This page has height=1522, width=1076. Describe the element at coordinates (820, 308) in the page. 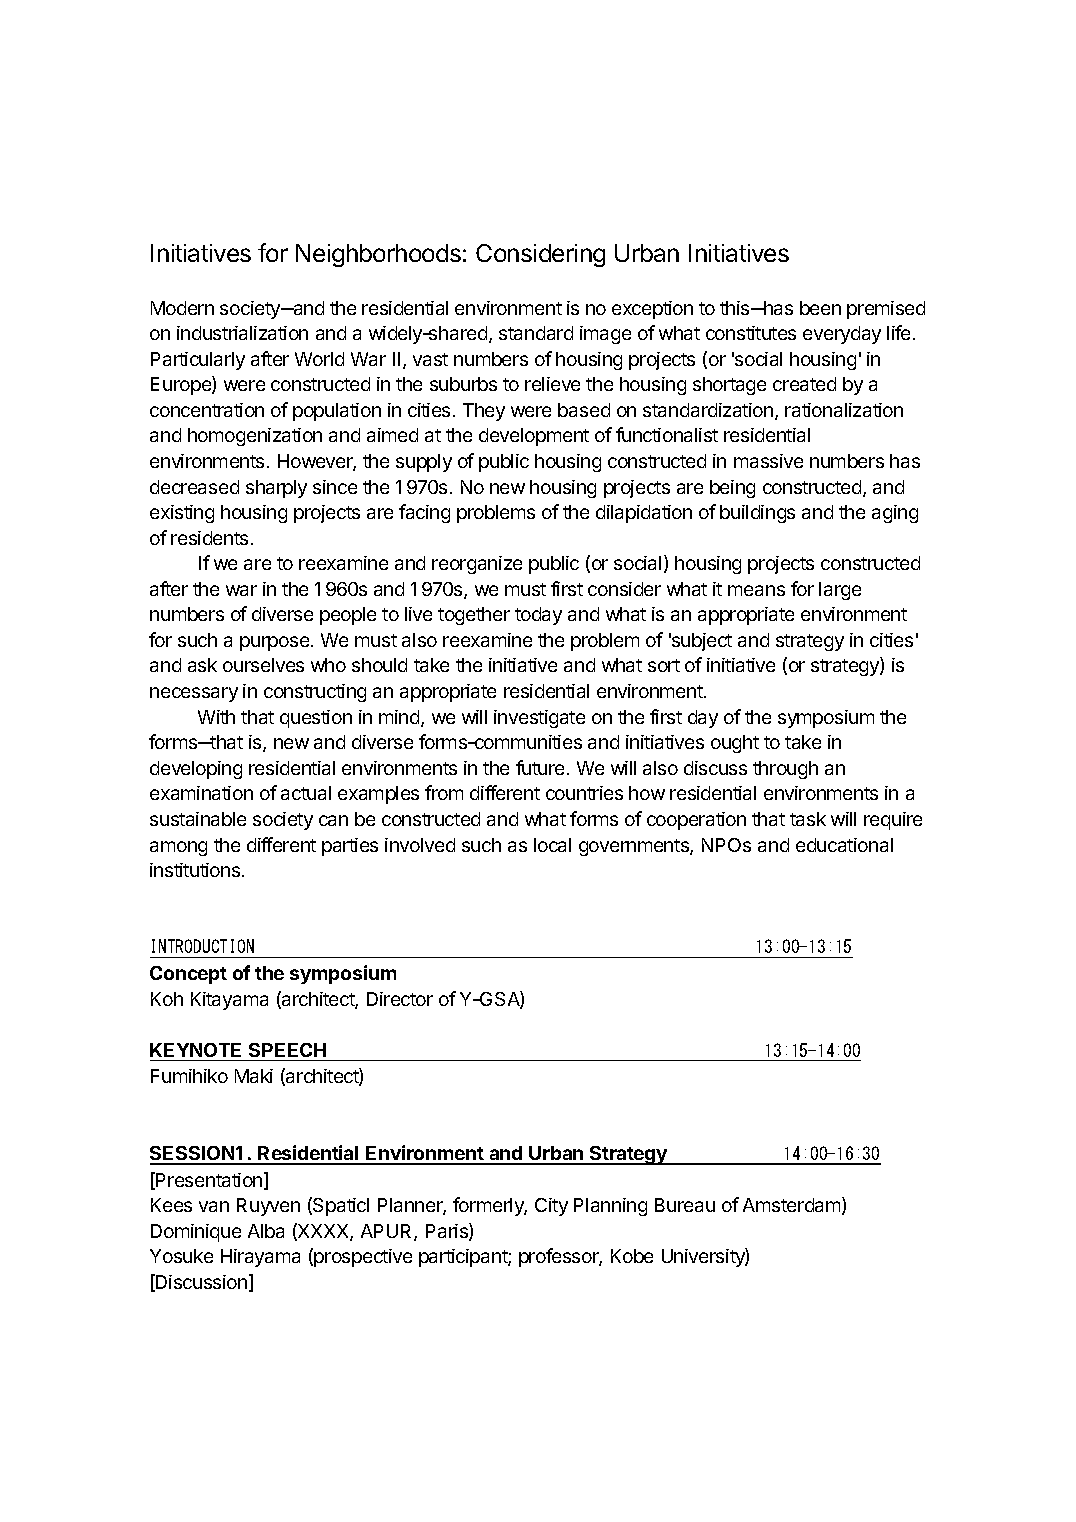

I see `been` at that location.
